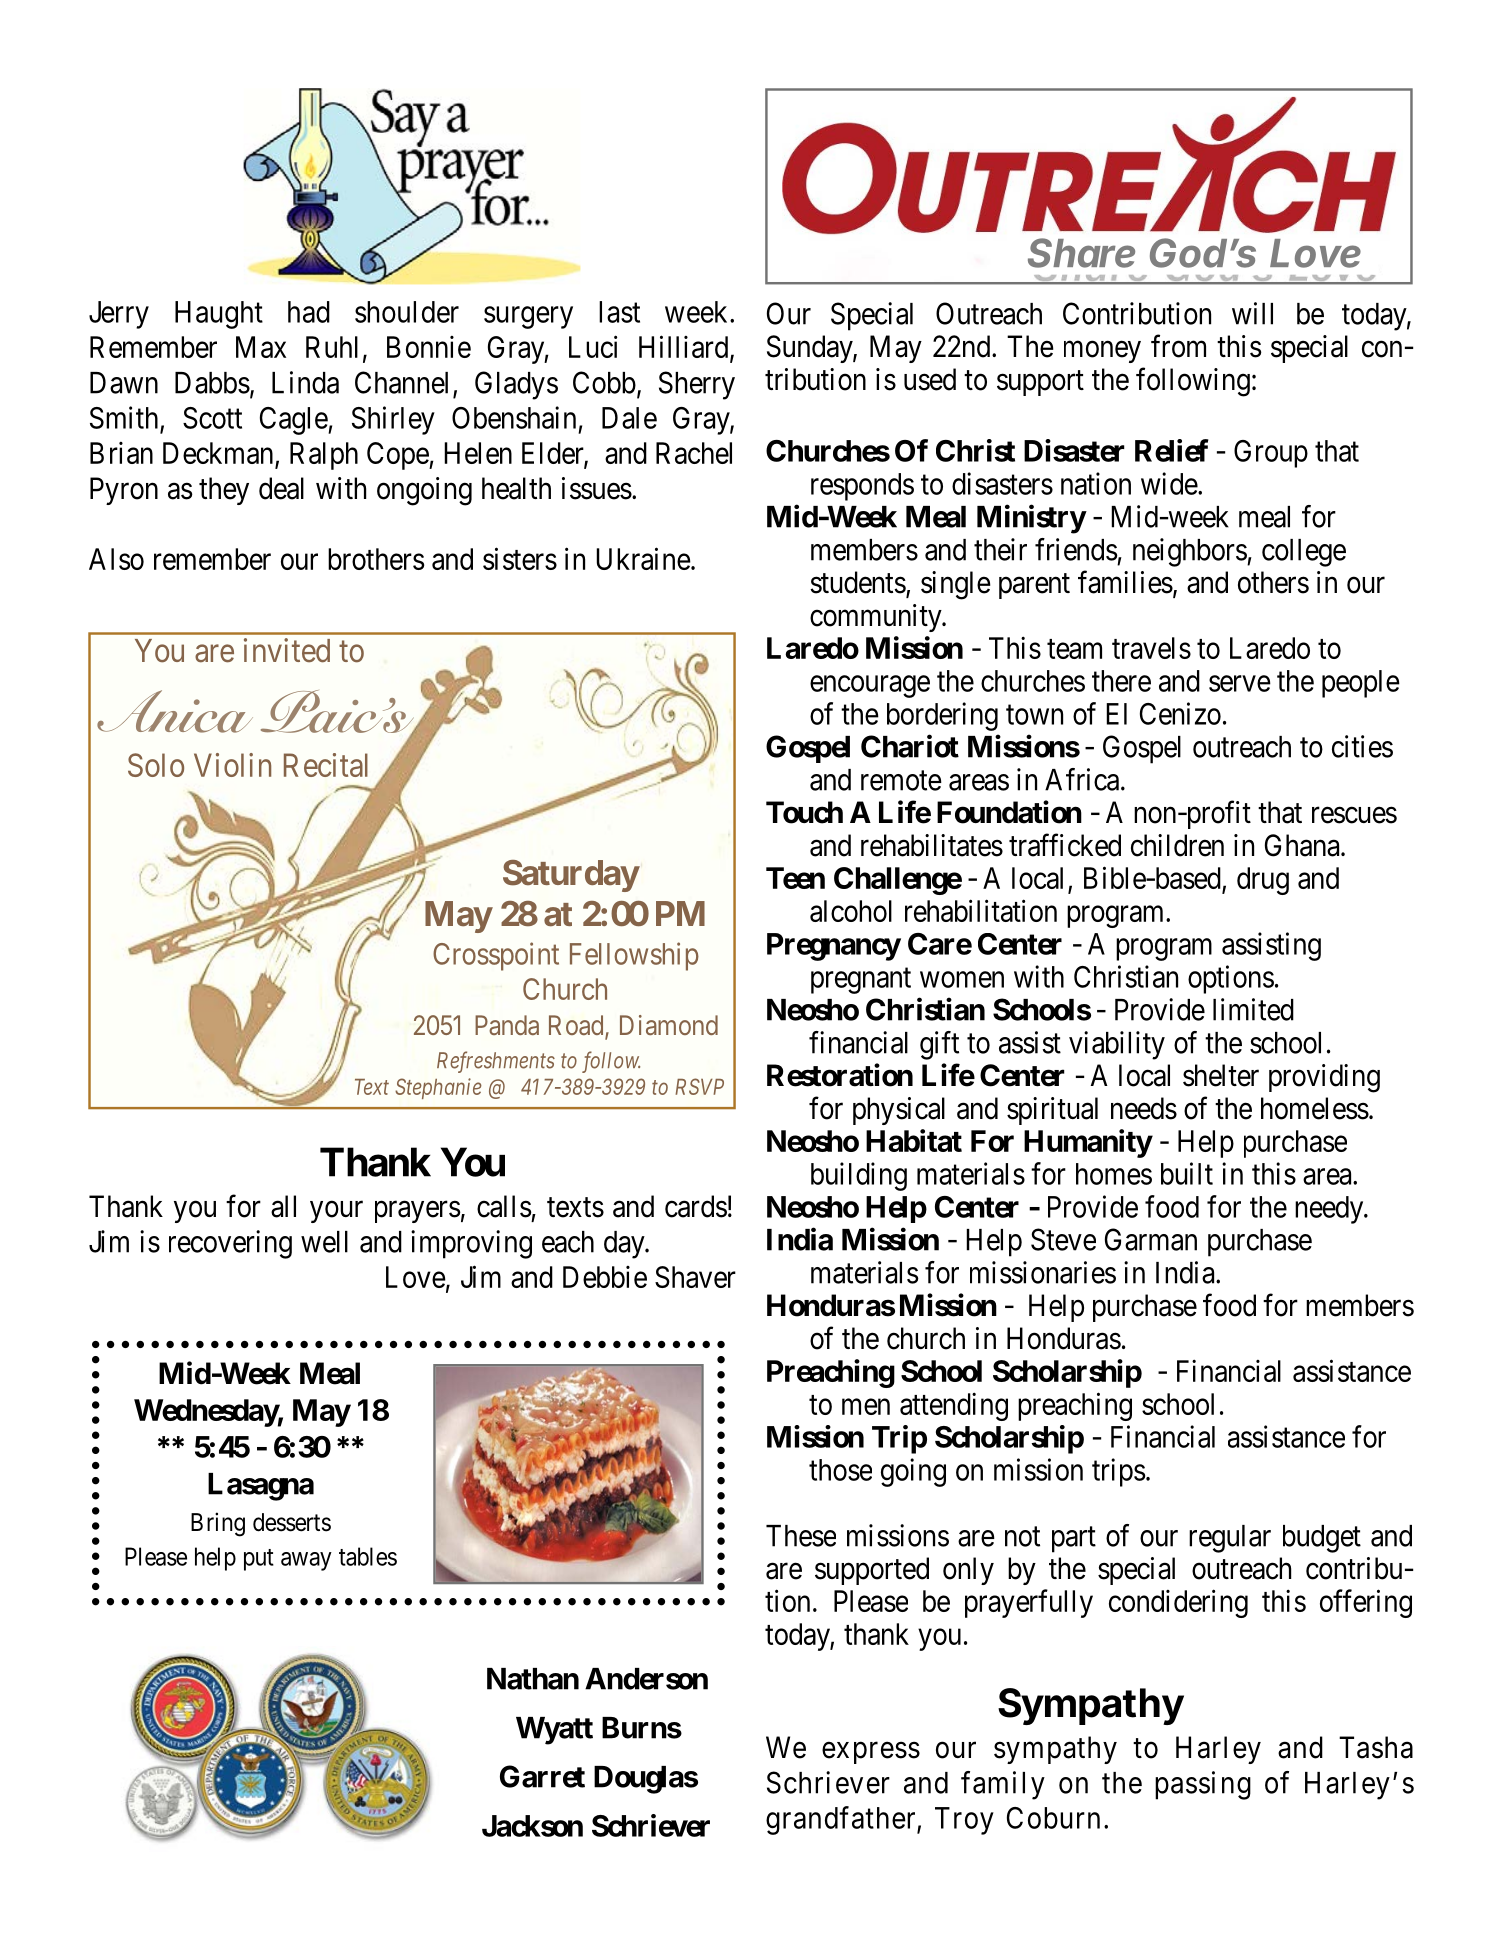 The image size is (1501, 1942). What do you see at coordinates (1203, 1785) in the screenshot?
I see `passing` at bounding box center [1203, 1785].
